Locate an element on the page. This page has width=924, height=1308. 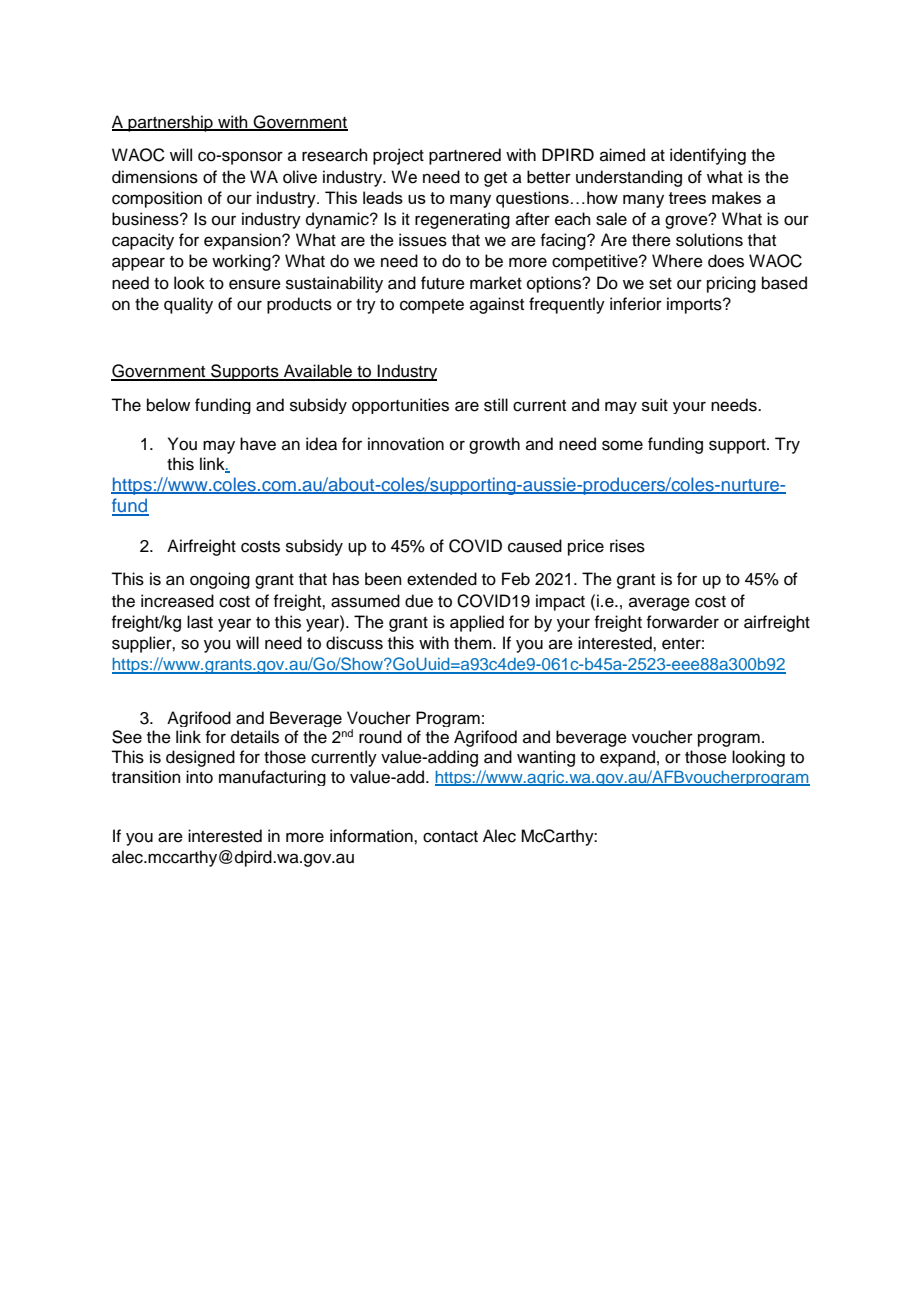
partnership is located at coordinates (171, 123).
